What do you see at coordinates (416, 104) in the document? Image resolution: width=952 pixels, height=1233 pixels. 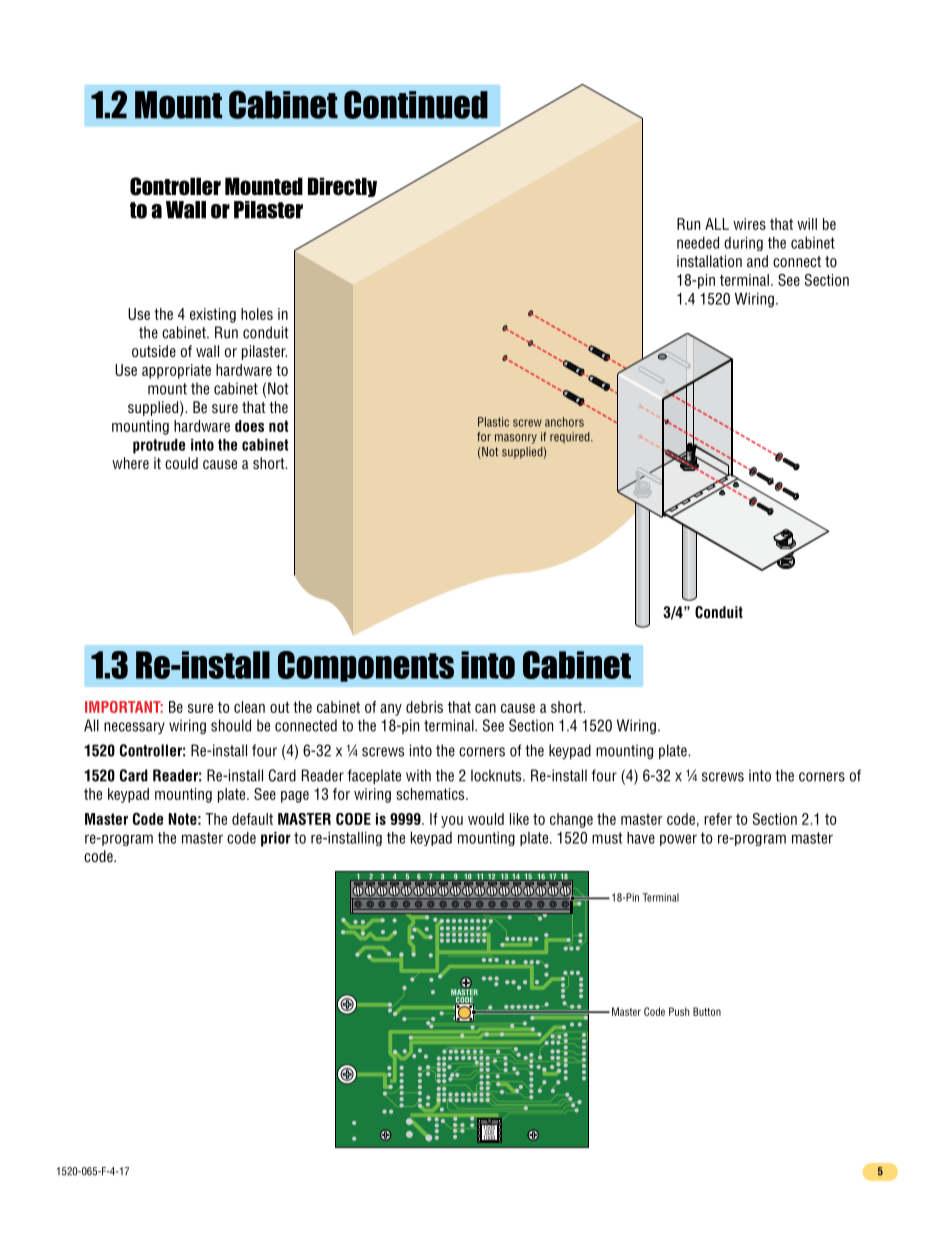 I see `Continued` at bounding box center [416, 104].
